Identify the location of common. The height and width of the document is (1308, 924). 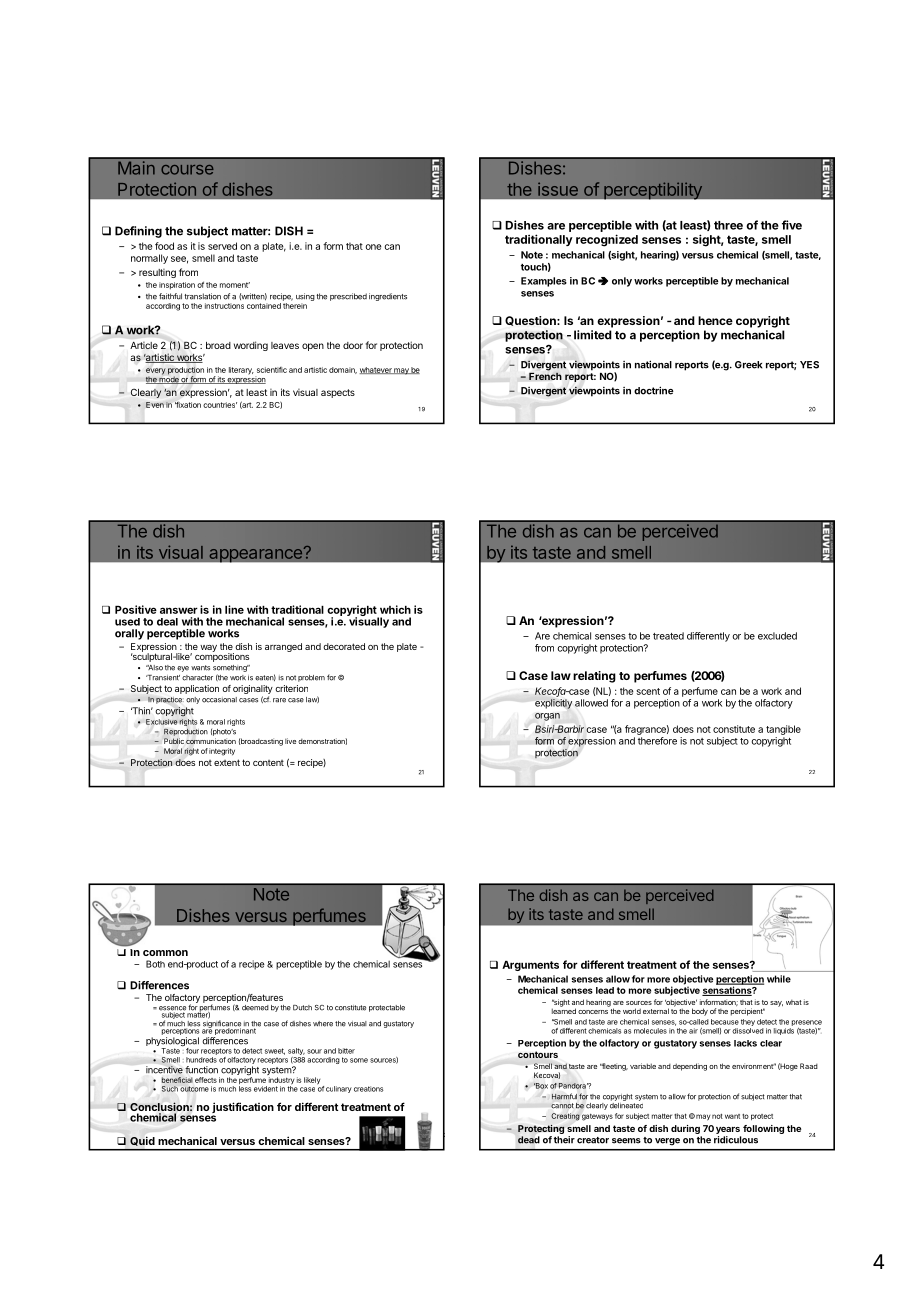
(165, 953).
